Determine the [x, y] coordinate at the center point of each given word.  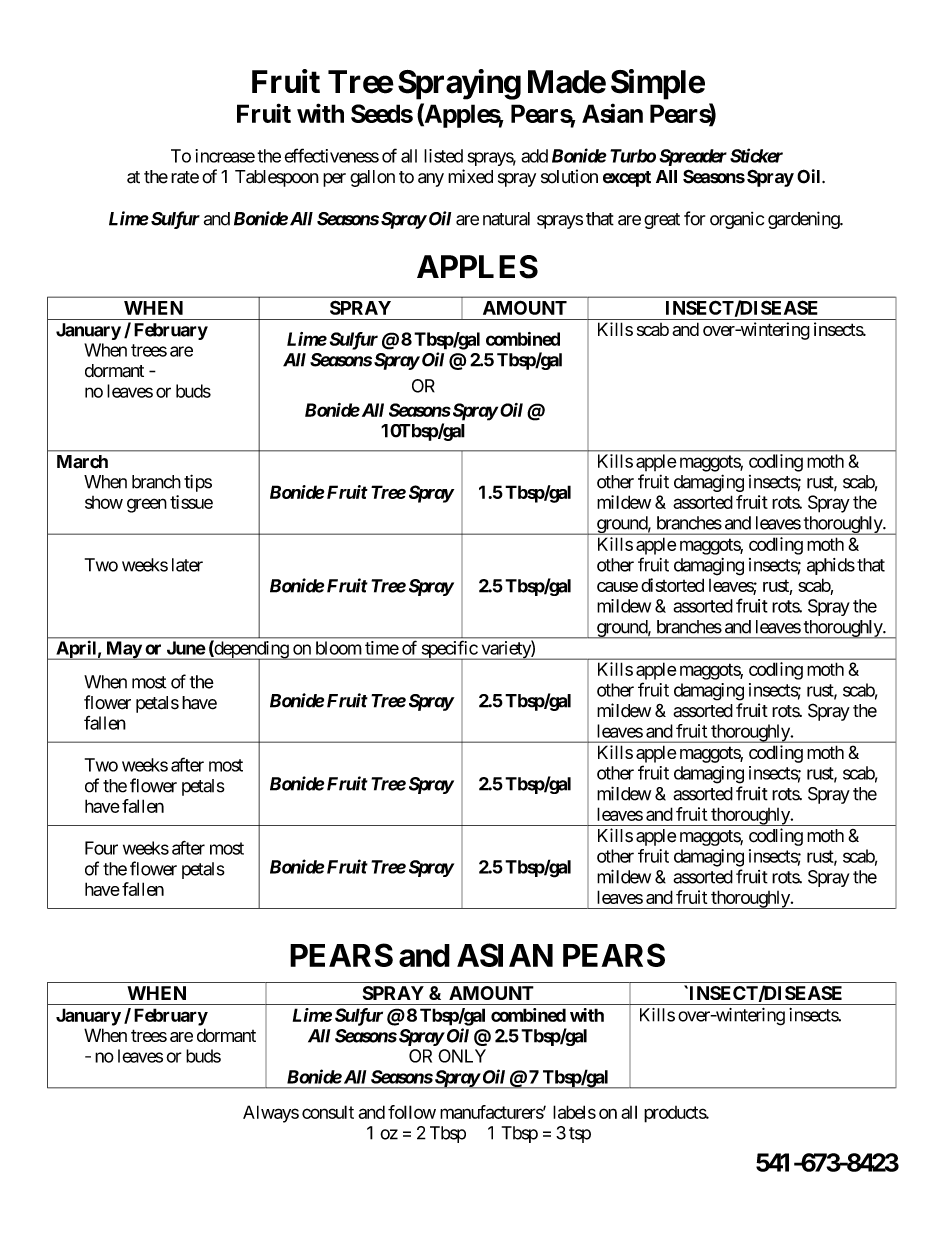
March [82, 462]
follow [412, 1112]
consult [328, 1112]
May [123, 650]
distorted [672, 585]
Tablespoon [277, 178]
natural [506, 219]
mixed [470, 176]
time [382, 648]
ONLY [462, 1056]
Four [101, 848]
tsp [580, 1135]
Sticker [756, 155]
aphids [831, 566]
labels [574, 1112]
